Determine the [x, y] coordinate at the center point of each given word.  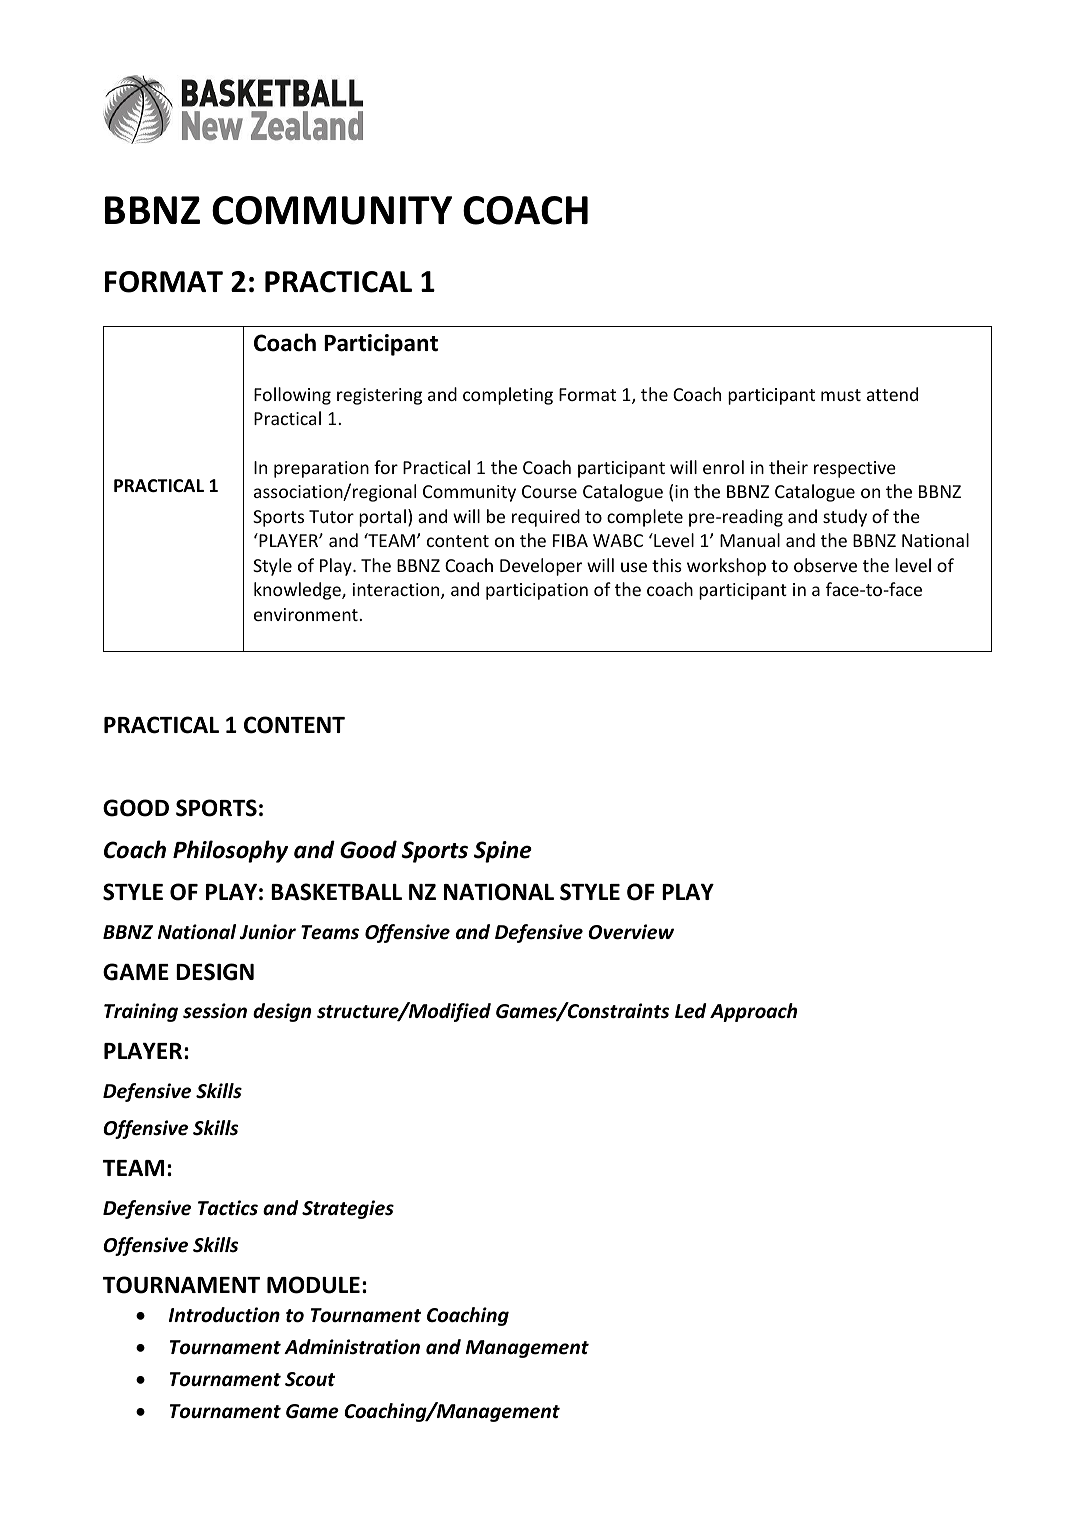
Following [292, 396]
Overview [631, 932]
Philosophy [230, 851]
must [841, 395]
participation [537, 591]
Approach [753, 1012]
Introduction [224, 1315]
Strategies [348, 1209]
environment [307, 614]
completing [508, 396]
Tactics [228, 1208]
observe [825, 565]
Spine [503, 852]
